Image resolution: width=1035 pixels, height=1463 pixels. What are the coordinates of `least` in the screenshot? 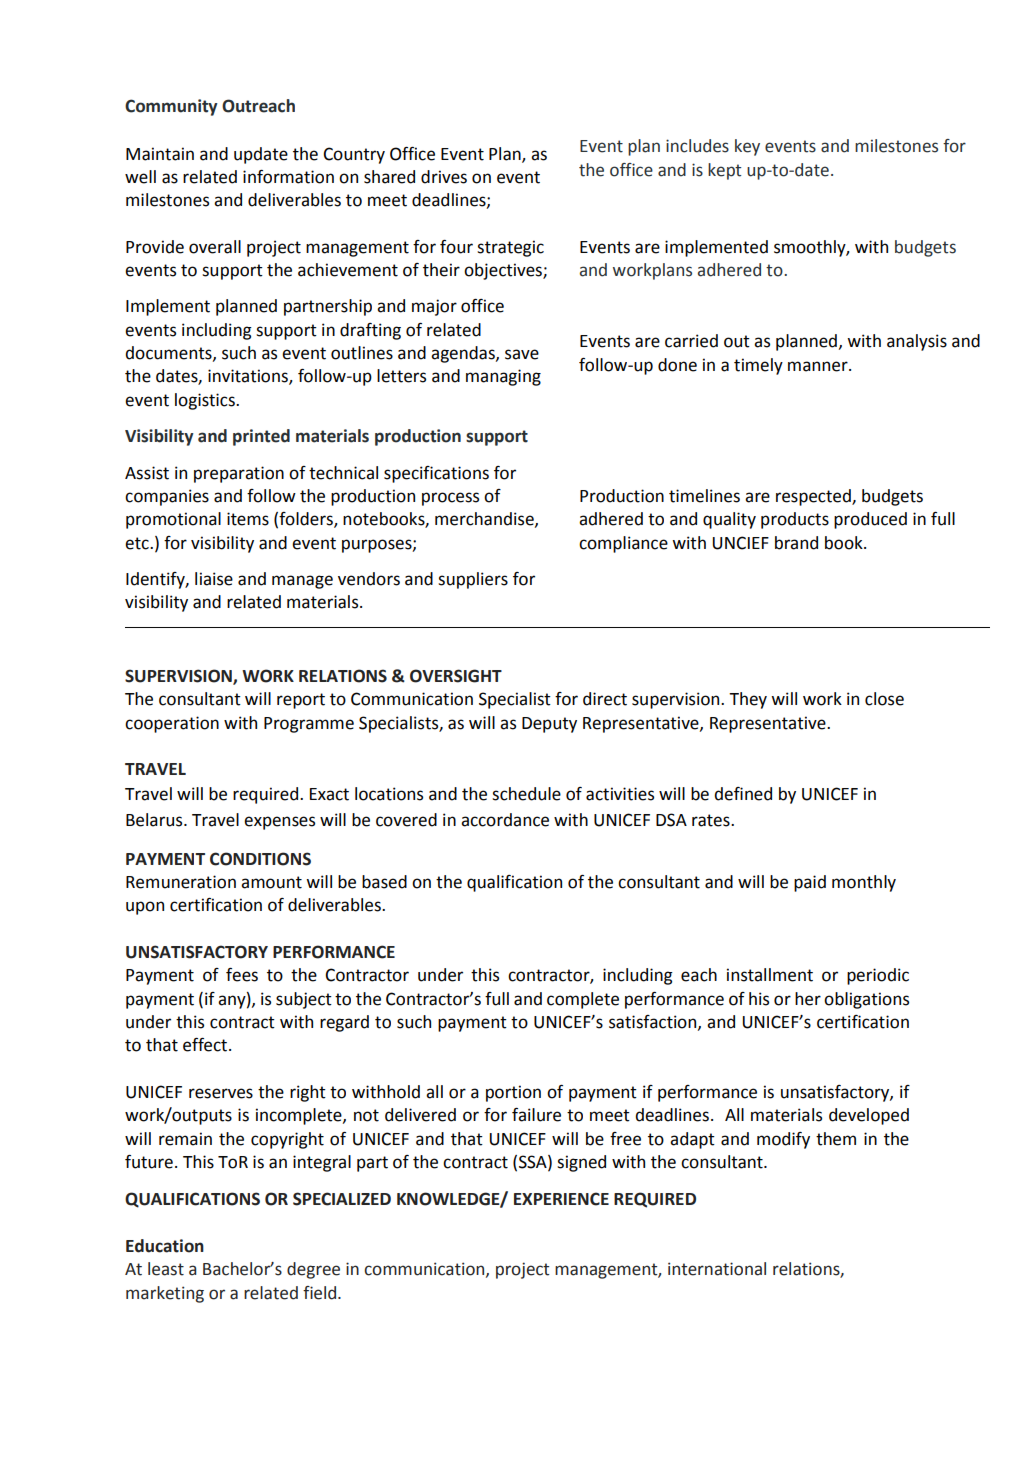 It's located at (166, 1269).
